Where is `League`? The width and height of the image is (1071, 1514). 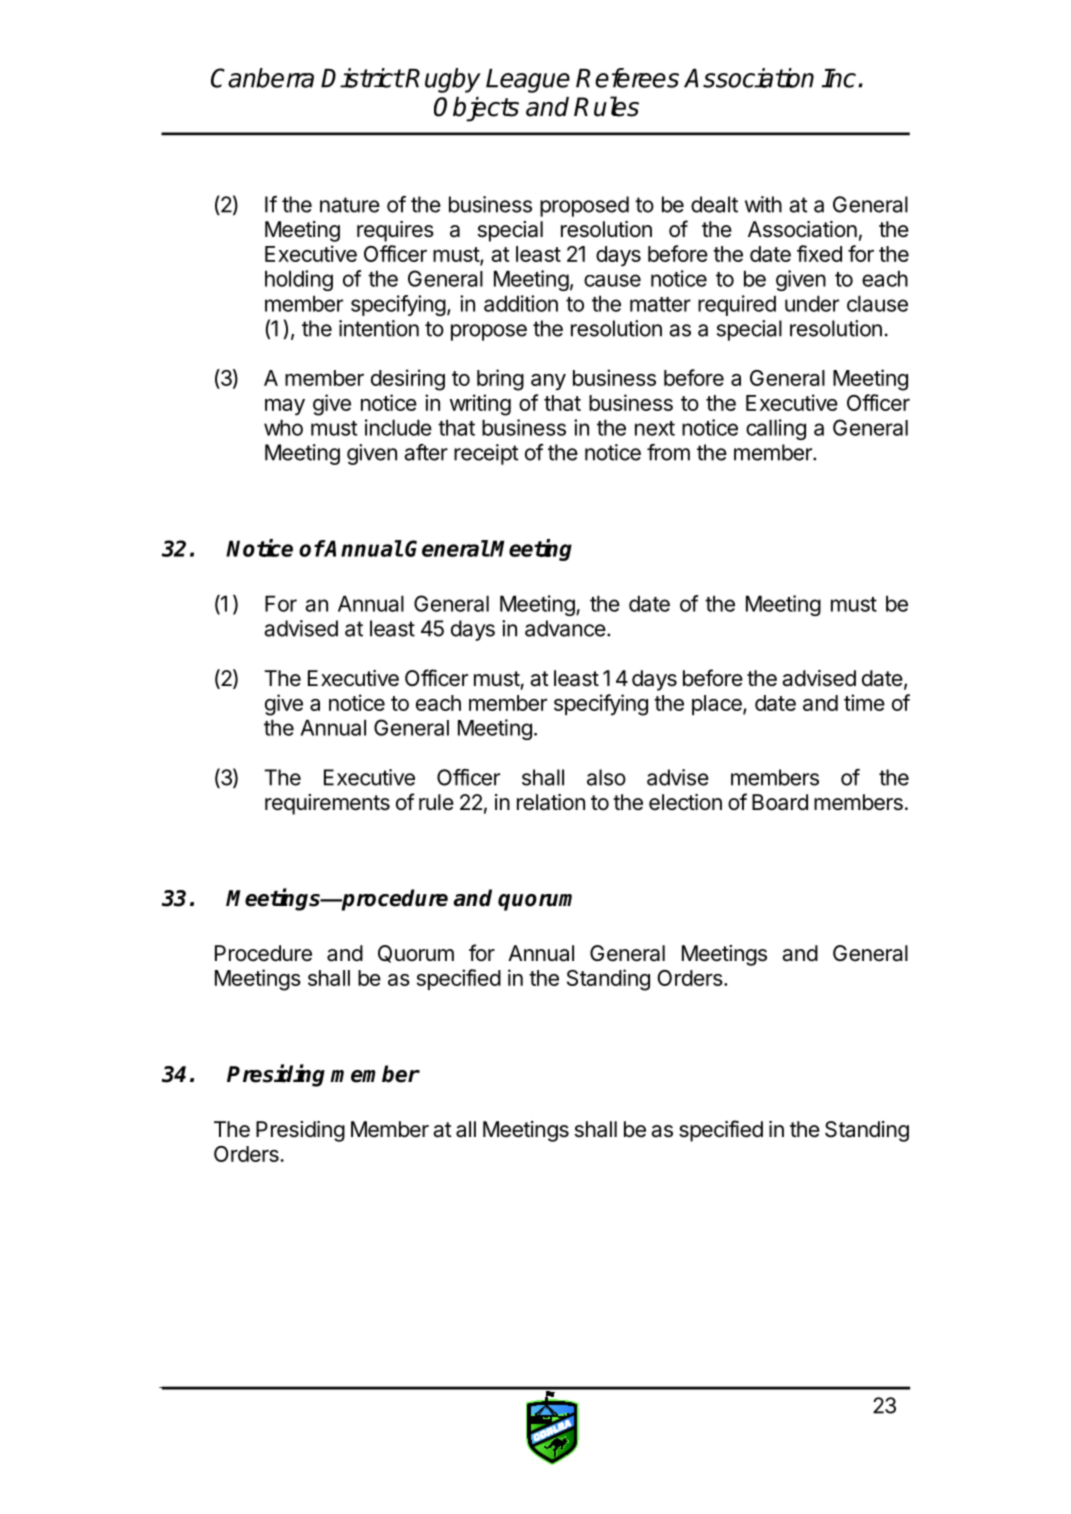 League is located at coordinates (528, 81).
